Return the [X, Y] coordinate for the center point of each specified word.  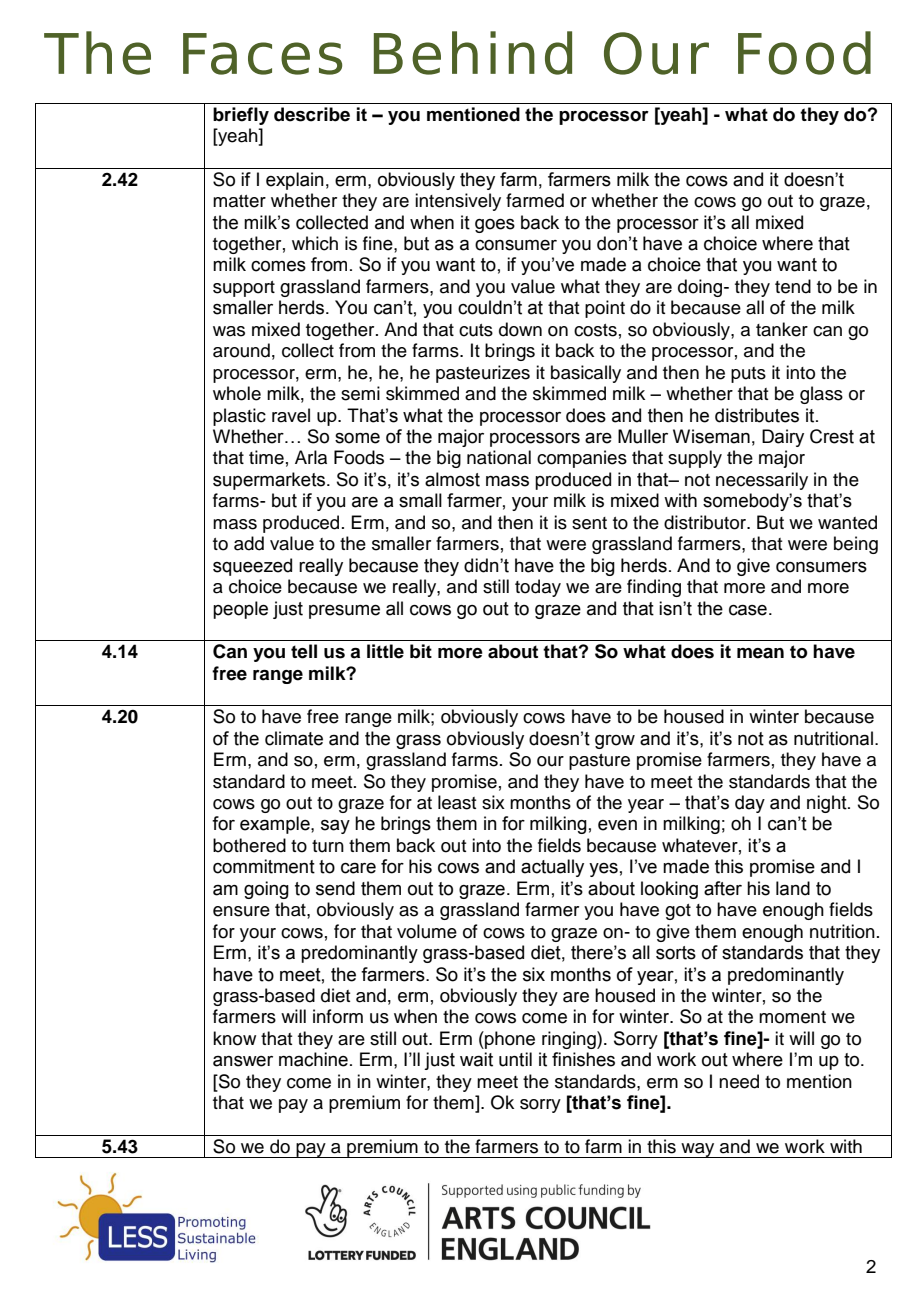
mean [760, 653]
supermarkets [270, 481]
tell [304, 651]
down [520, 329]
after [723, 888]
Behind [473, 53]
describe [312, 114]
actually [552, 868]
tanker [782, 329]
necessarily [762, 481]
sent [589, 523]
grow [615, 742]
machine [313, 1059]
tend [793, 286]
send [335, 888]
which [315, 243]
